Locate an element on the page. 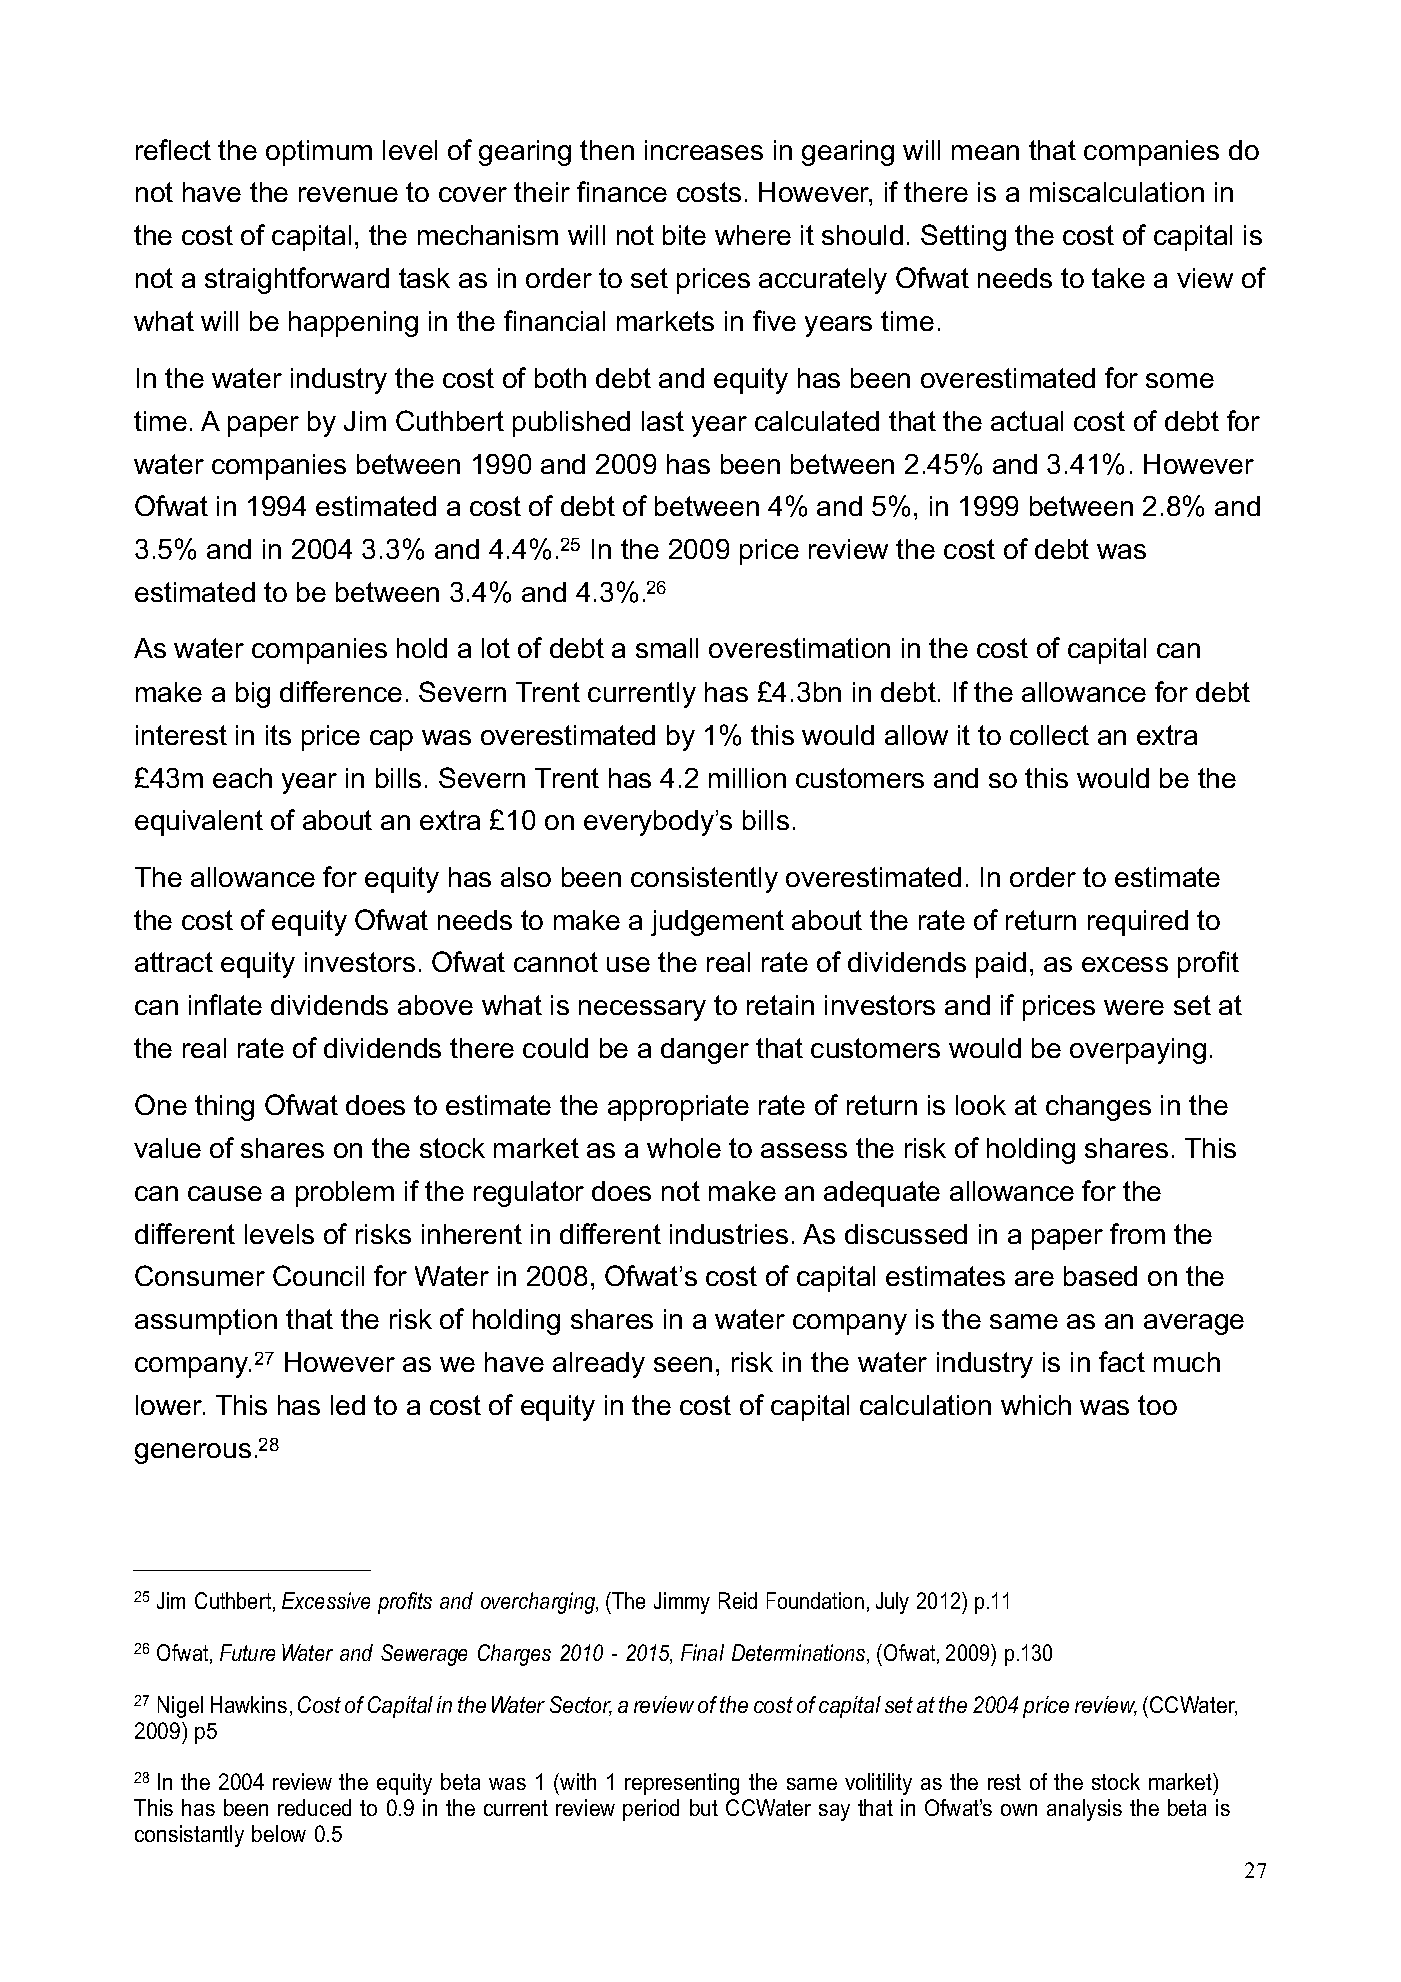 Image resolution: width=1401 pixels, height=1982 pixels. reduced is located at coordinates (314, 1807).
